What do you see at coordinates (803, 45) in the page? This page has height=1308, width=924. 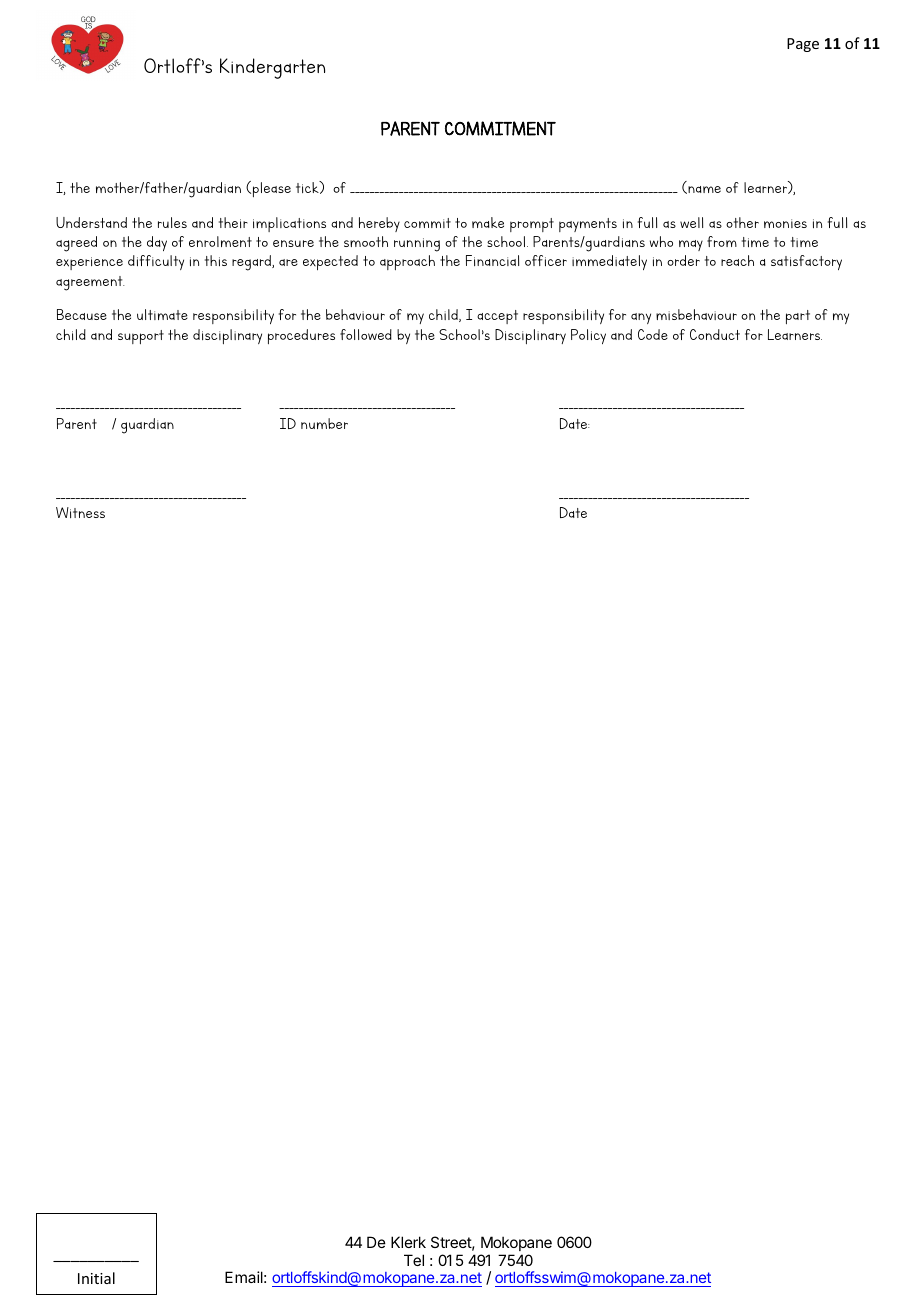 I see `Page` at bounding box center [803, 45].
